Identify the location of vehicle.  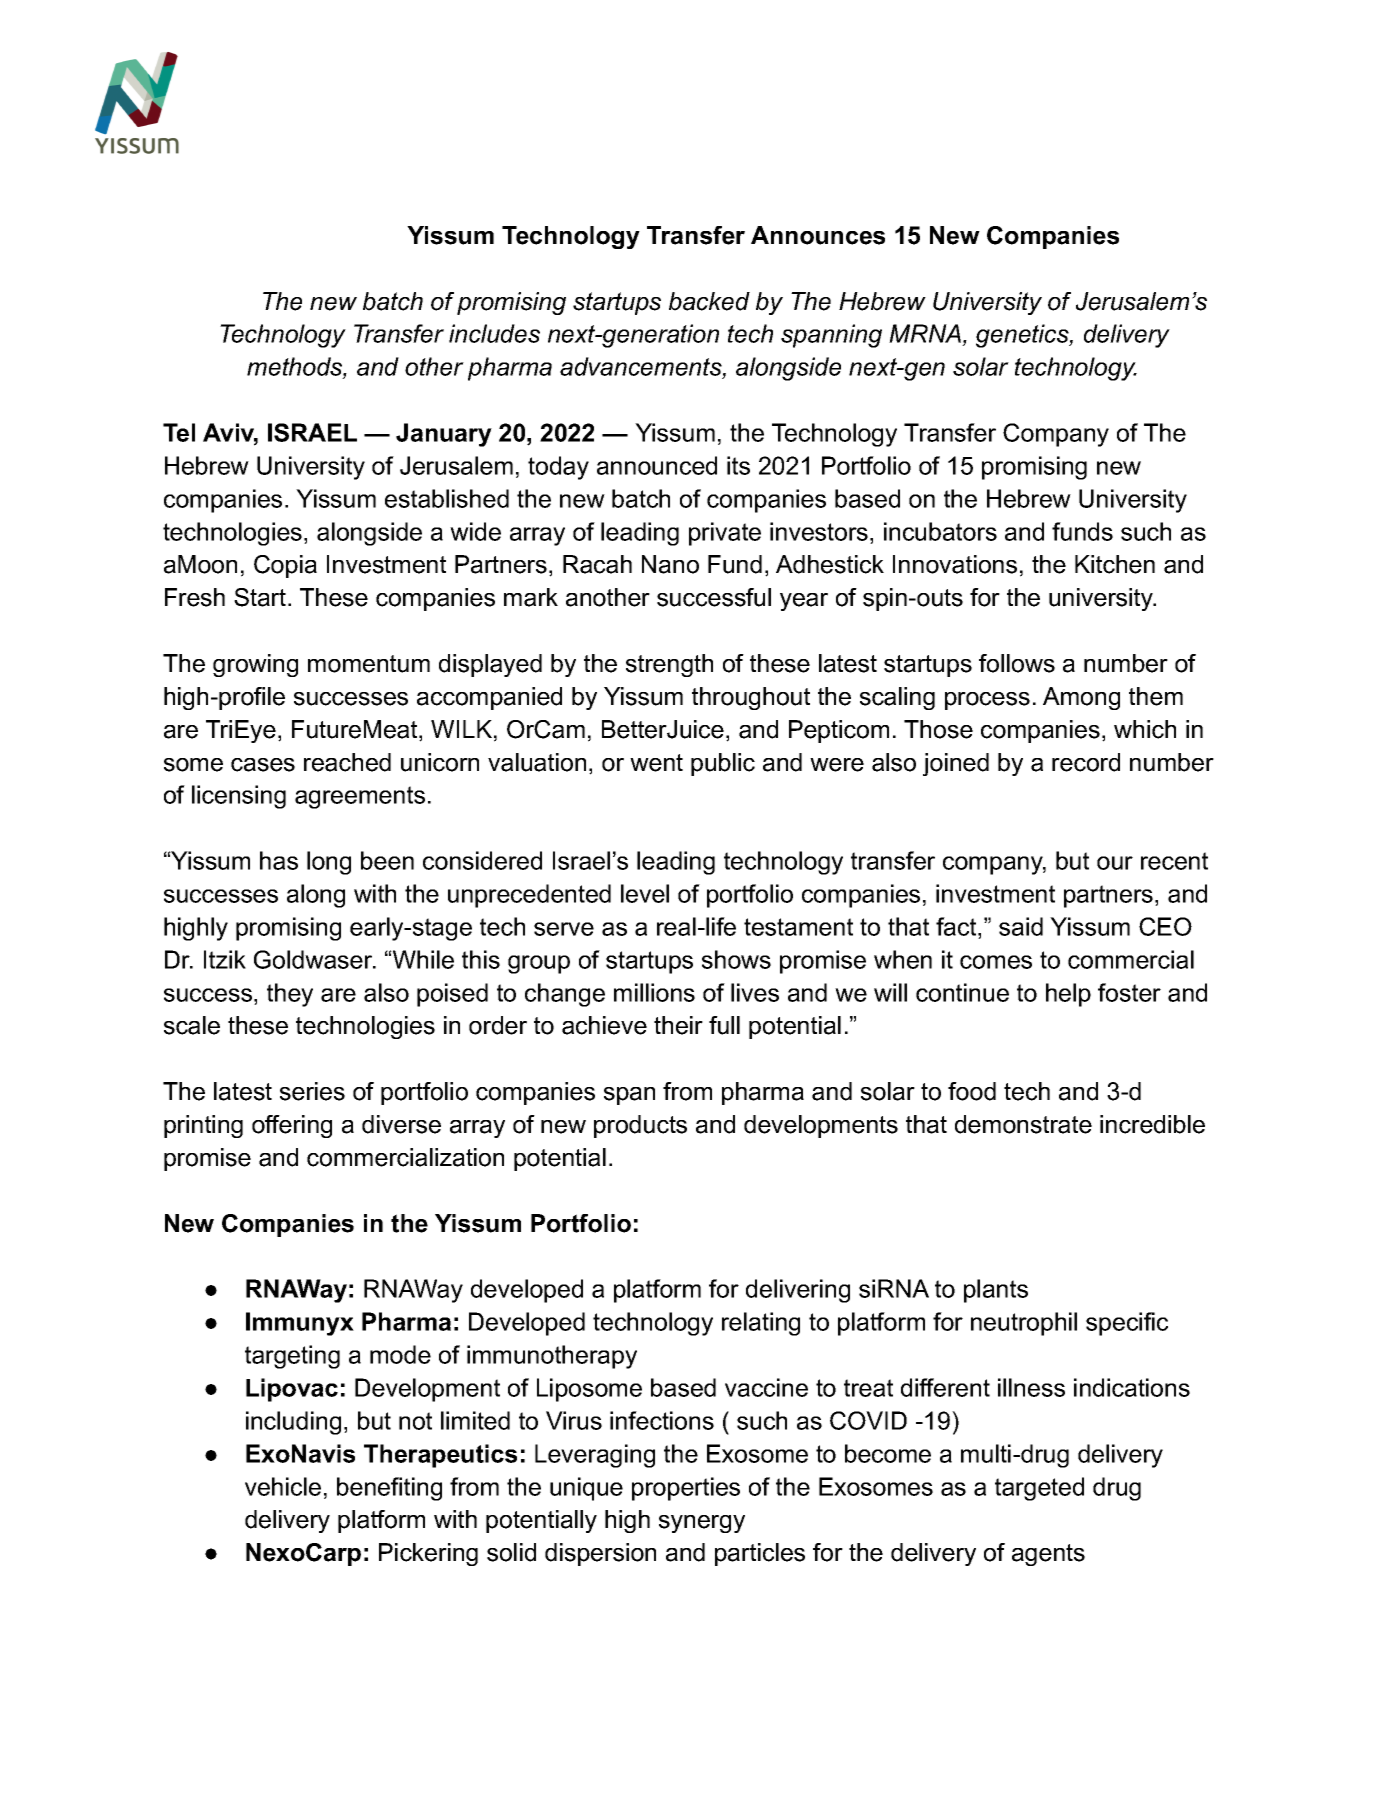
(283, 1486).
